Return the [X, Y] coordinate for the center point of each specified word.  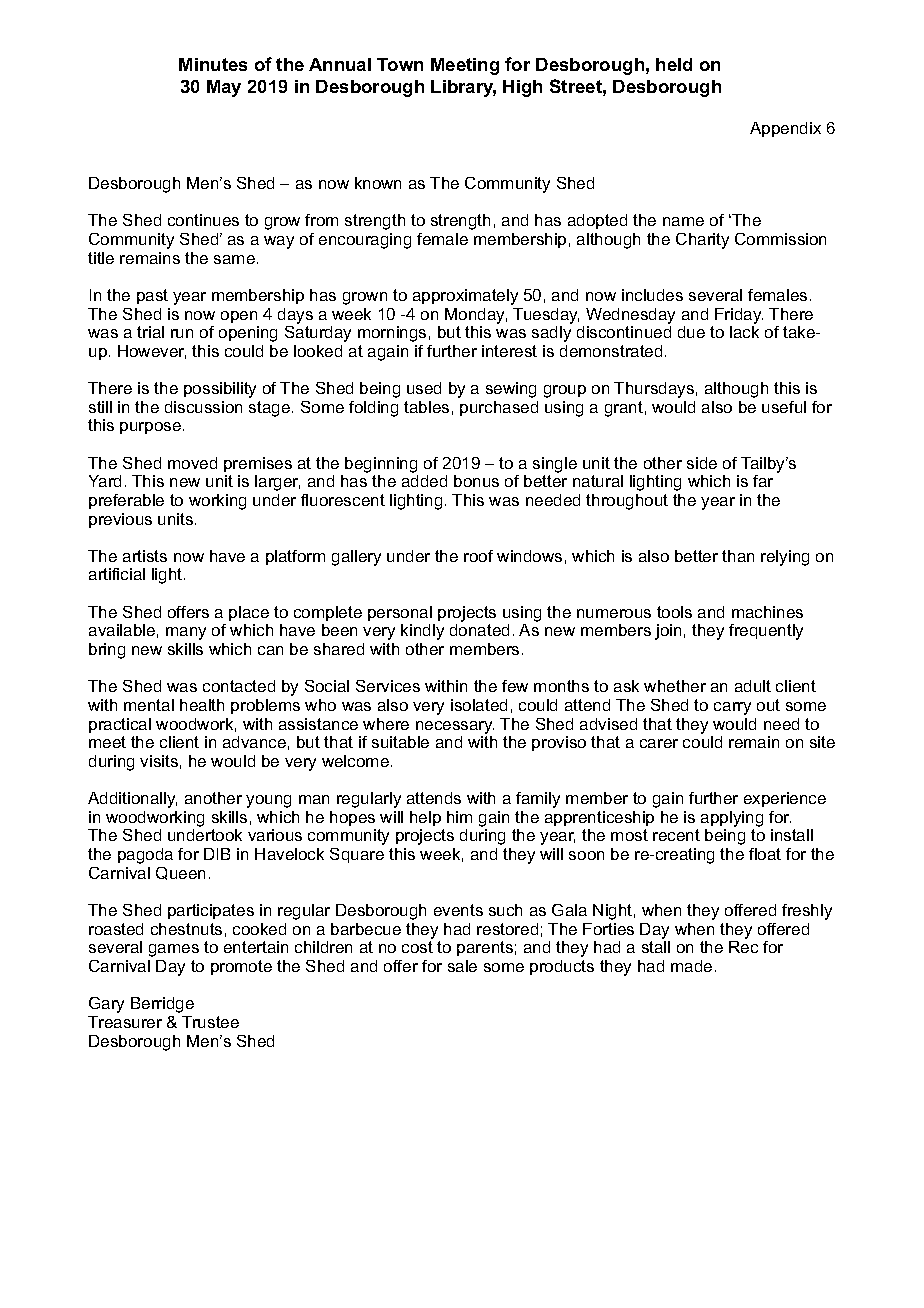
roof [478, 556]
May [224, 88]
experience [785, 799]
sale [462, 966]
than [738, 556]
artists [145, 556]
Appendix [785, 129]
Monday [476, 316]
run [182, 333]
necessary [455, 727]
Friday [739, 316]
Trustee [210, 1022]
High [522, 88]
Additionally [132, 800]
